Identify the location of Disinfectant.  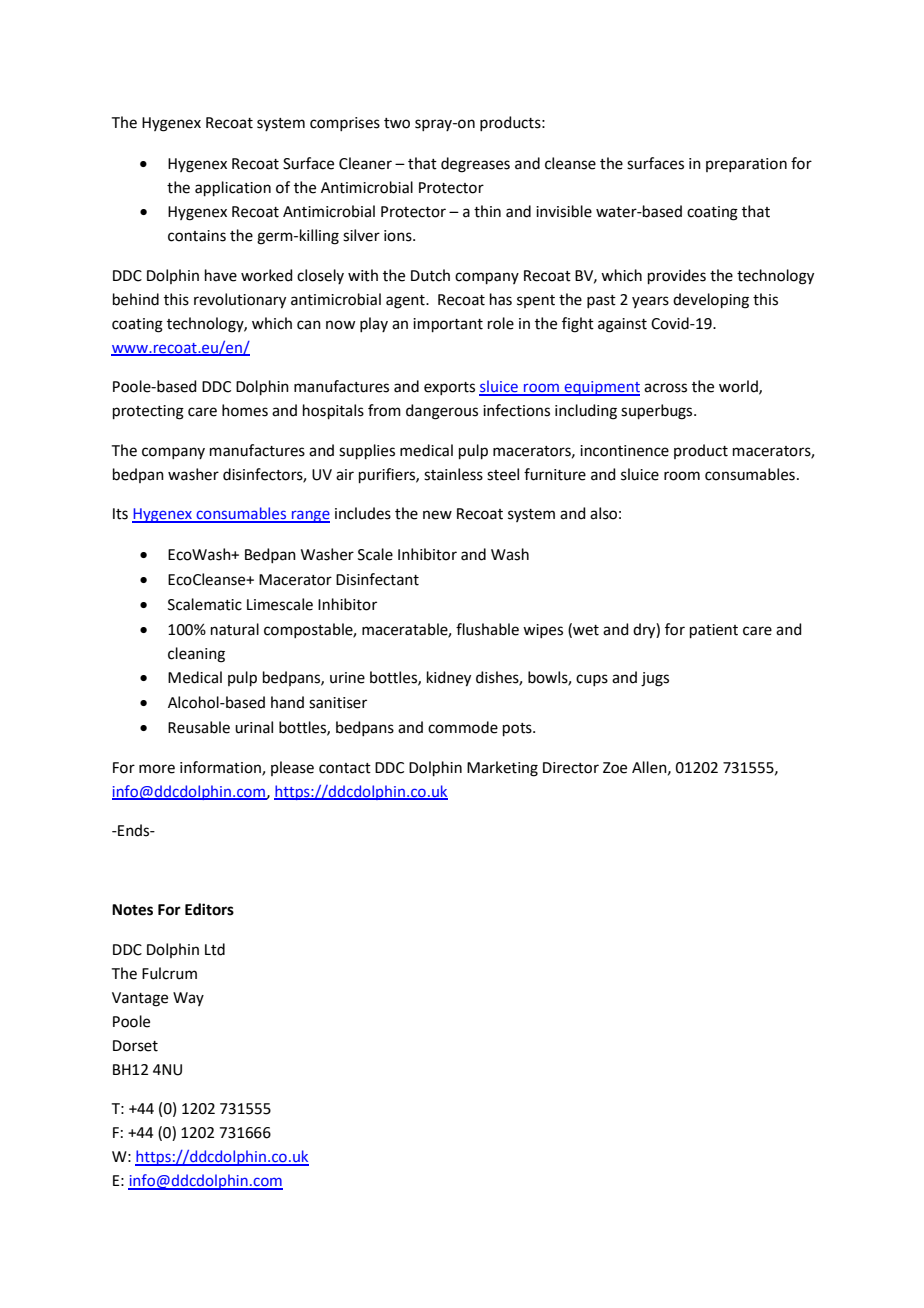
(377, 579).
